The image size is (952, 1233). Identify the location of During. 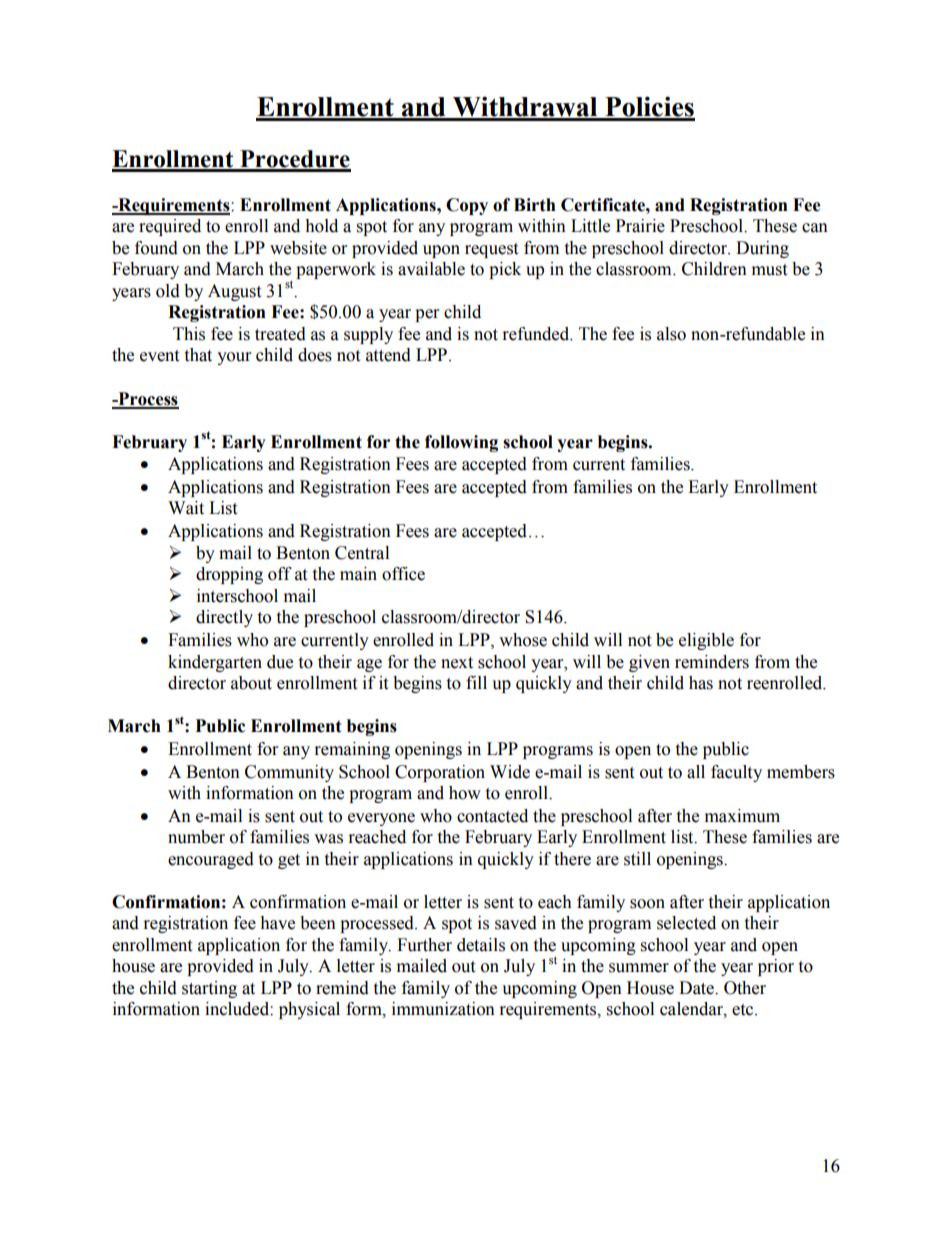
(762, 249).
